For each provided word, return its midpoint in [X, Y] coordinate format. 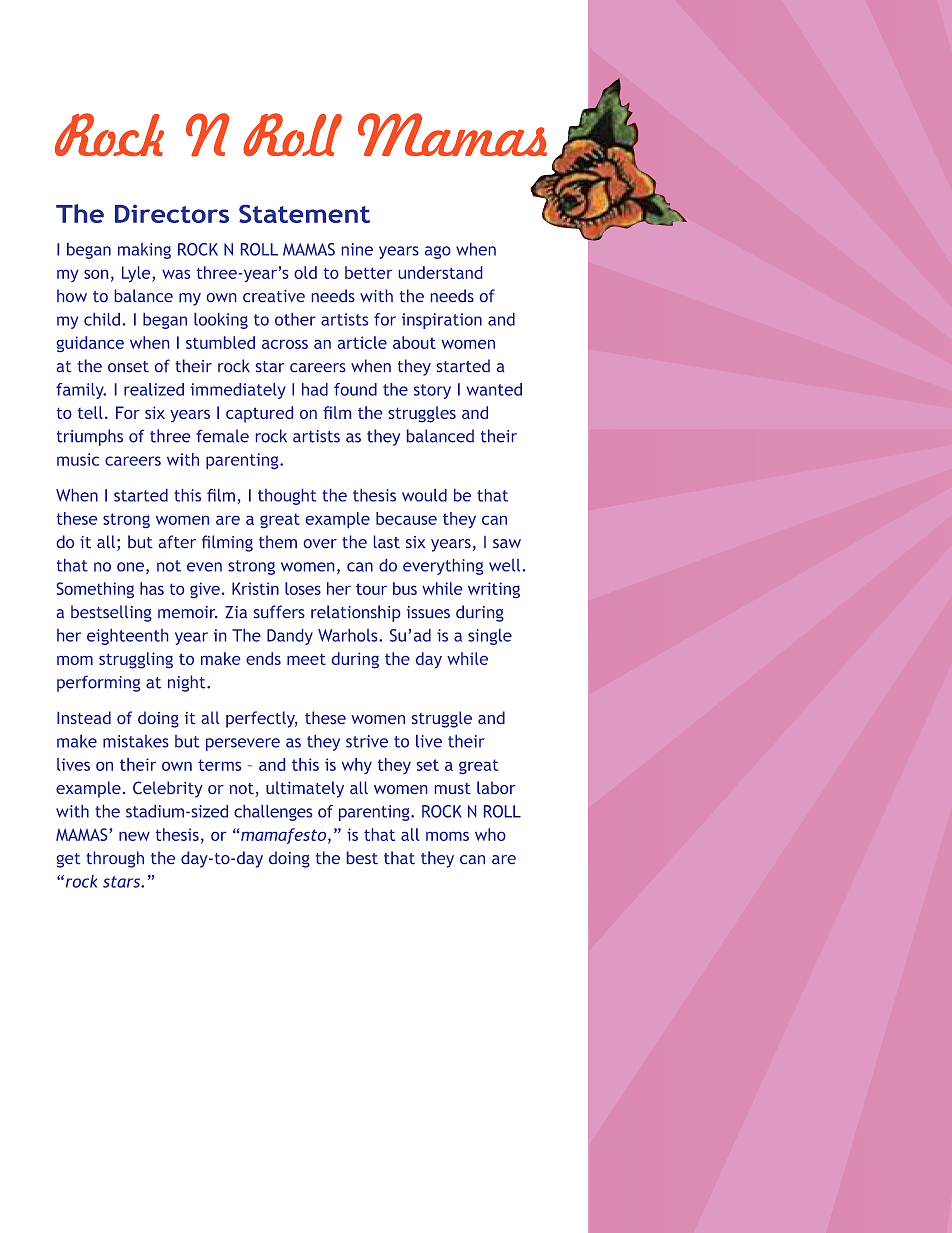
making [144, 251]
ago [438, 252]
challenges [273, 813]
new [134, 836]
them [278, 541]
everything [443, 567]
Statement [304, 214]
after [177, 541]
